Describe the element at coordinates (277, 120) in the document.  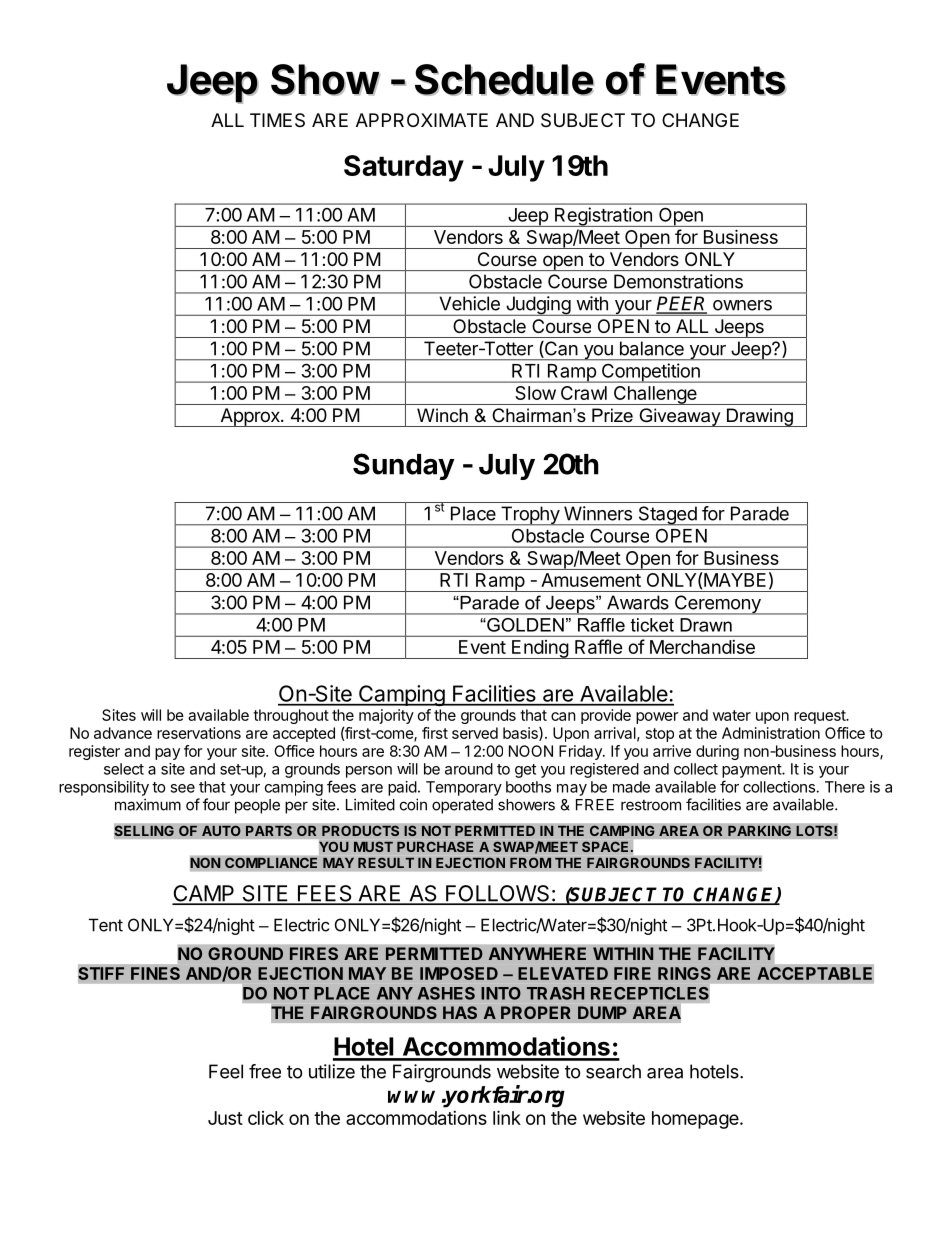
I see `TIMES` at that location.
